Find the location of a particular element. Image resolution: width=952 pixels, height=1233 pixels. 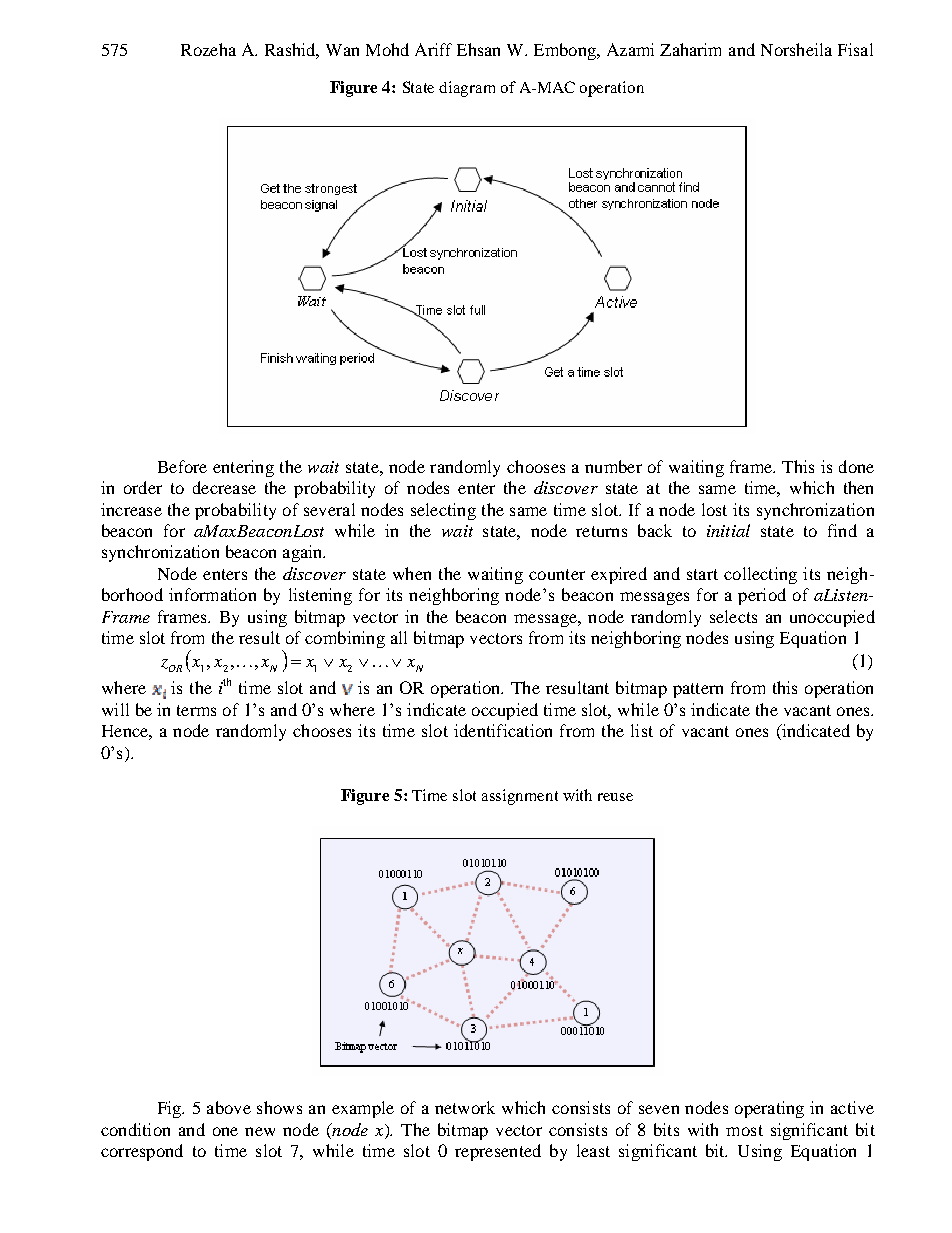

Before is located at coordinates (182, 466).
